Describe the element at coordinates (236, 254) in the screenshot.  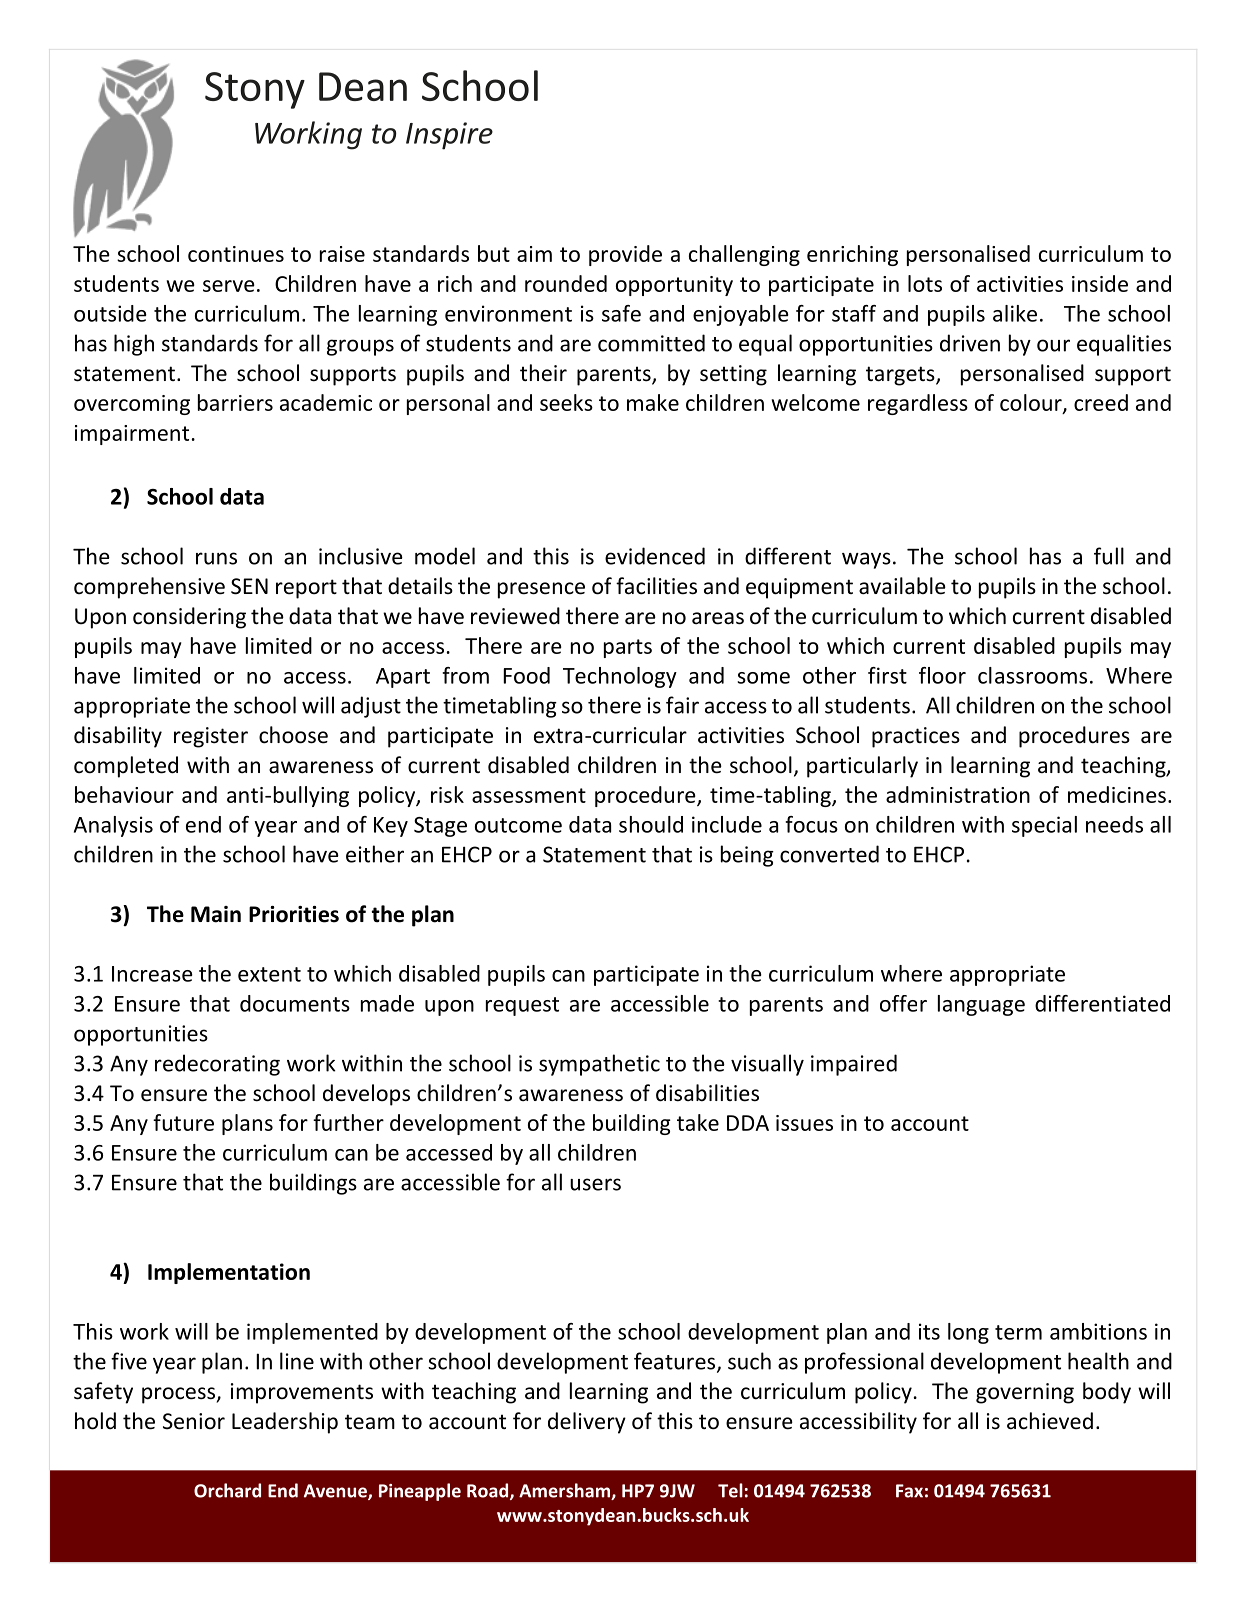
I see `continues` at that location.
